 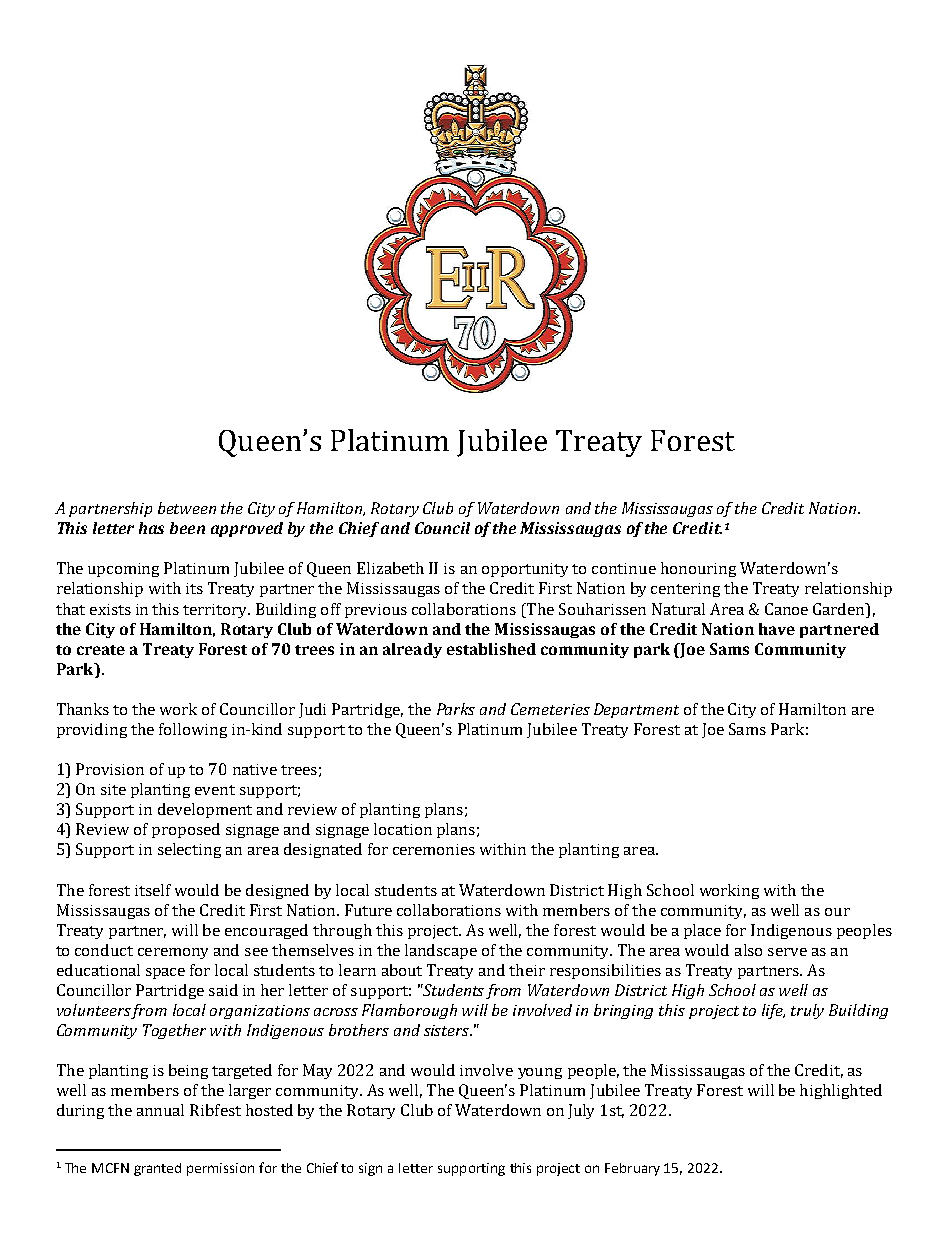 I want to click on place, so click(x=702, y=931).
